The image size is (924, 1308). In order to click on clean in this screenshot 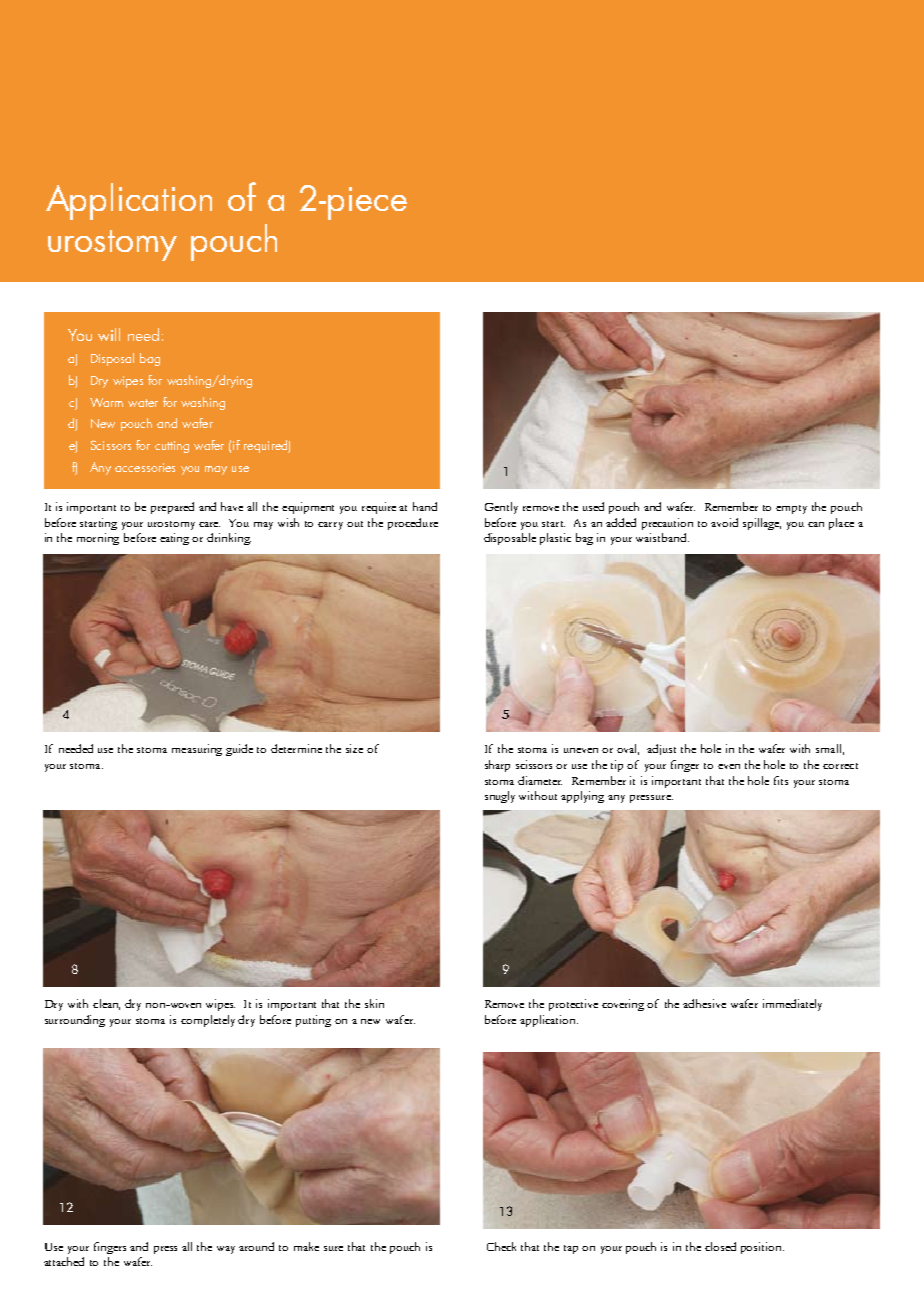, I will do `click(106, 1004)`.
